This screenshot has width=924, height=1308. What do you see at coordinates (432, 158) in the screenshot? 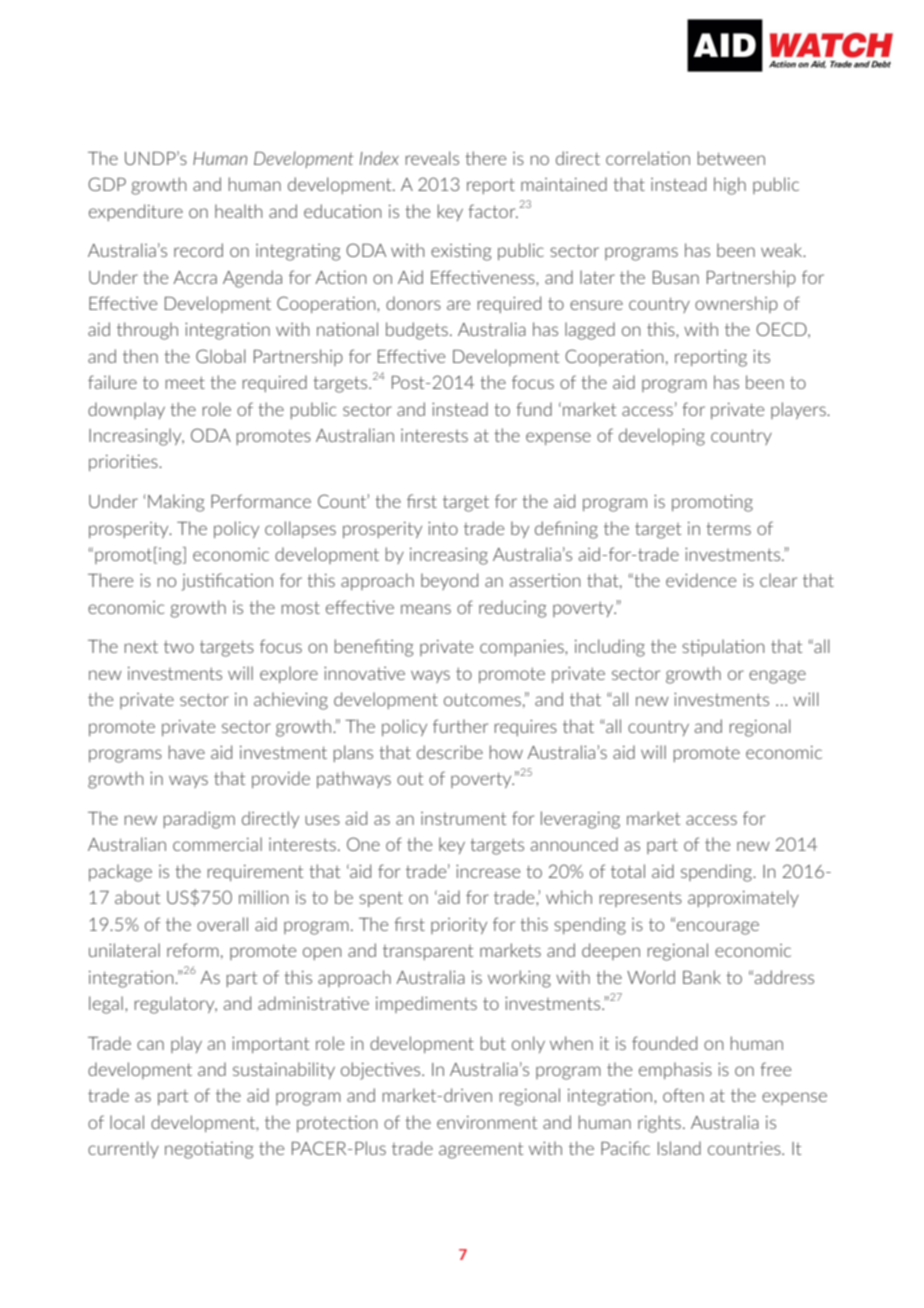
I see `reveals` at bounding box center [432, 158].
